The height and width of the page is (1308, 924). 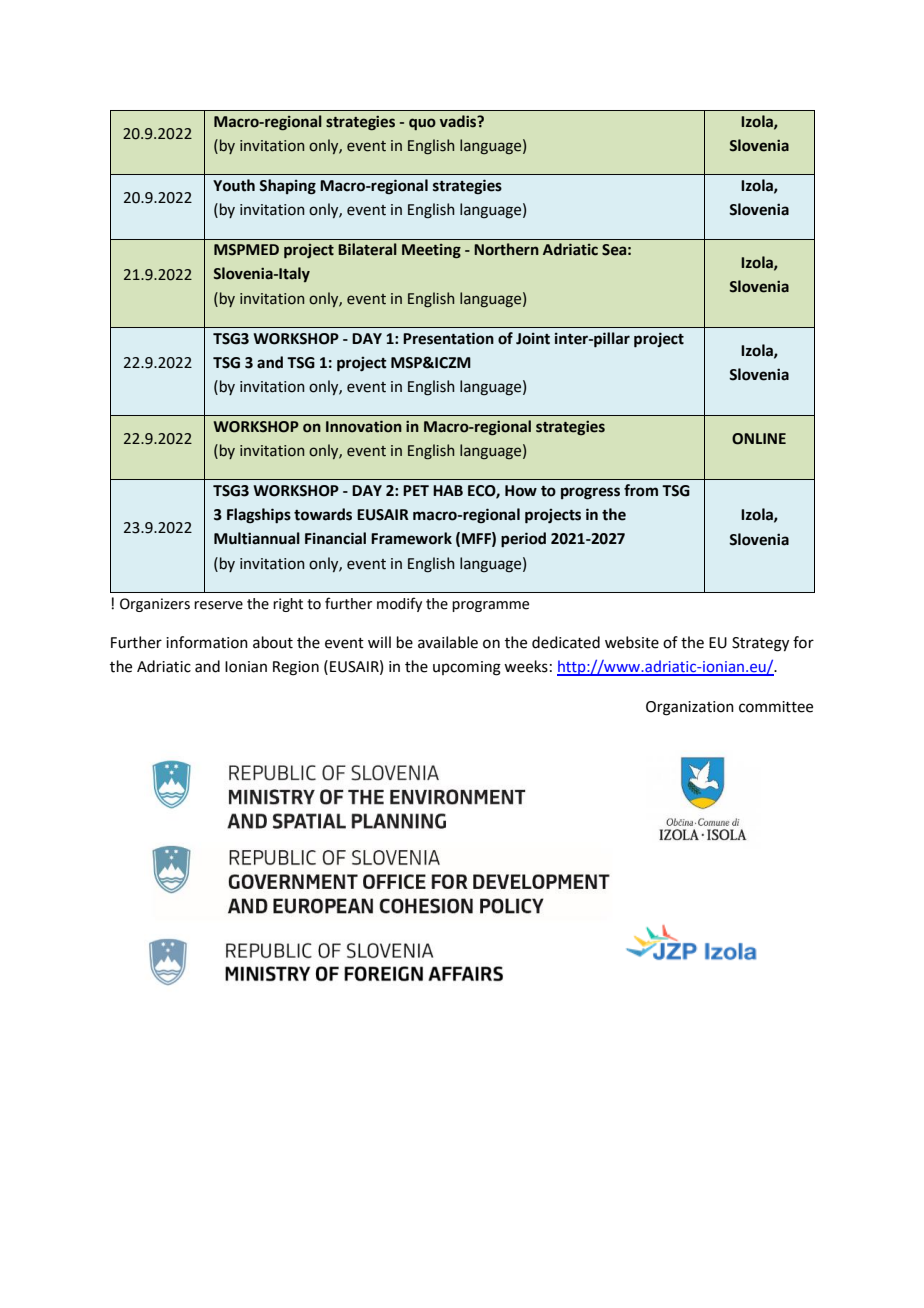 What do you see at coordinates (422, 124) in the page?
I see `quo` at bounding box center [422, 124].
